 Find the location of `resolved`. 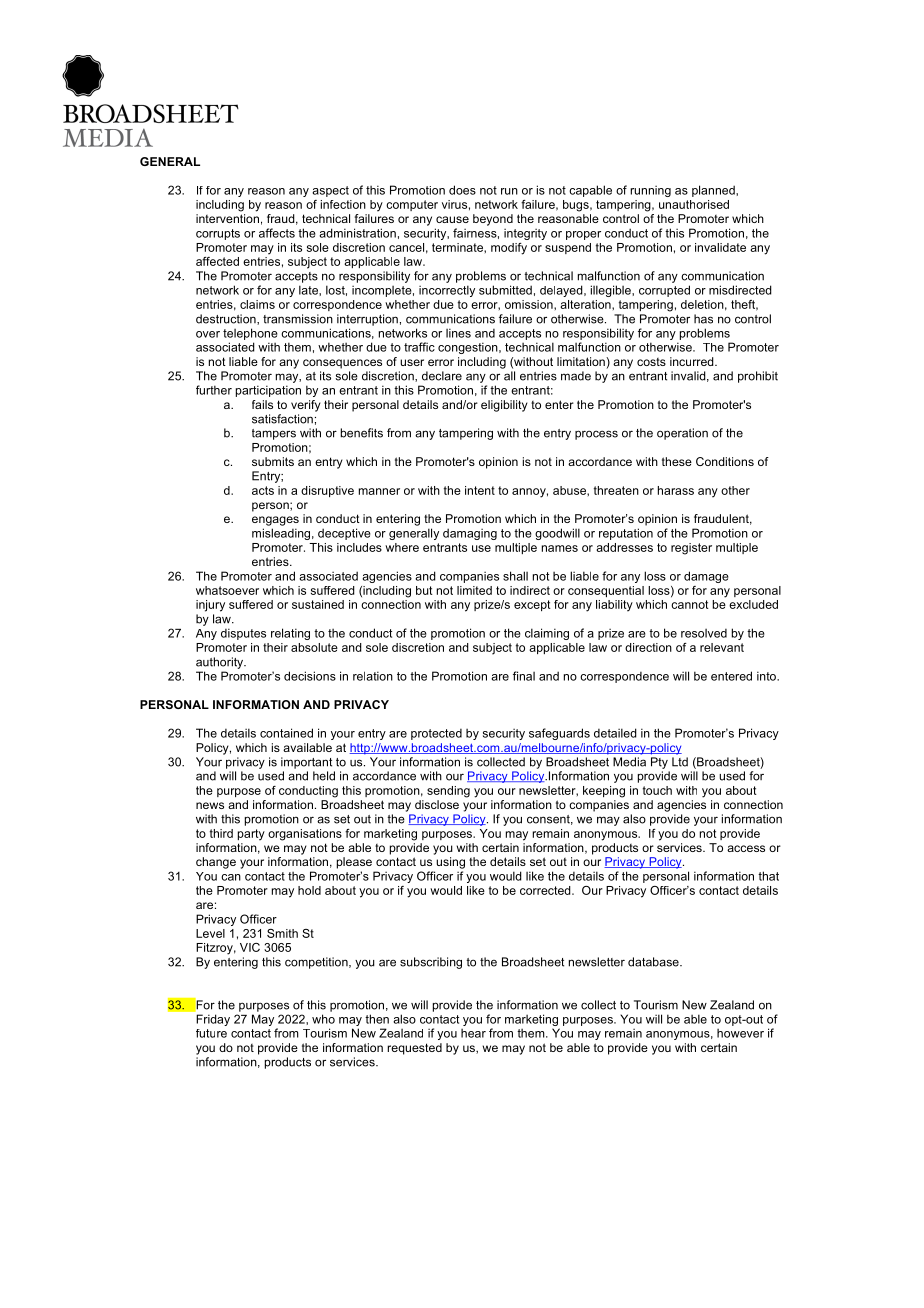

resolved is located at coordinates (704, 633).
